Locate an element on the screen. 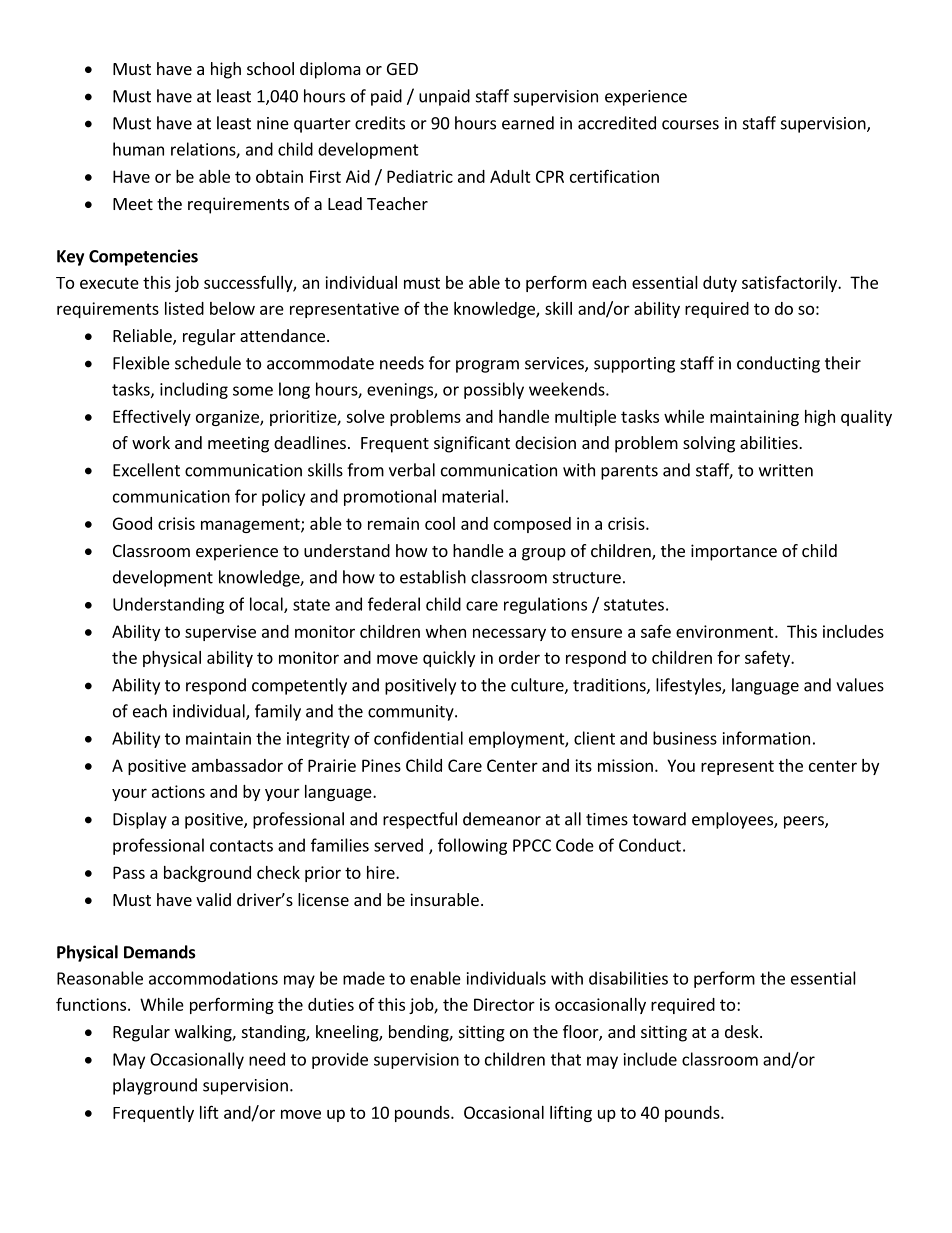 The width and height of the screenshot is (952, 1233). ambassador is located at coordinates (237, 765).
